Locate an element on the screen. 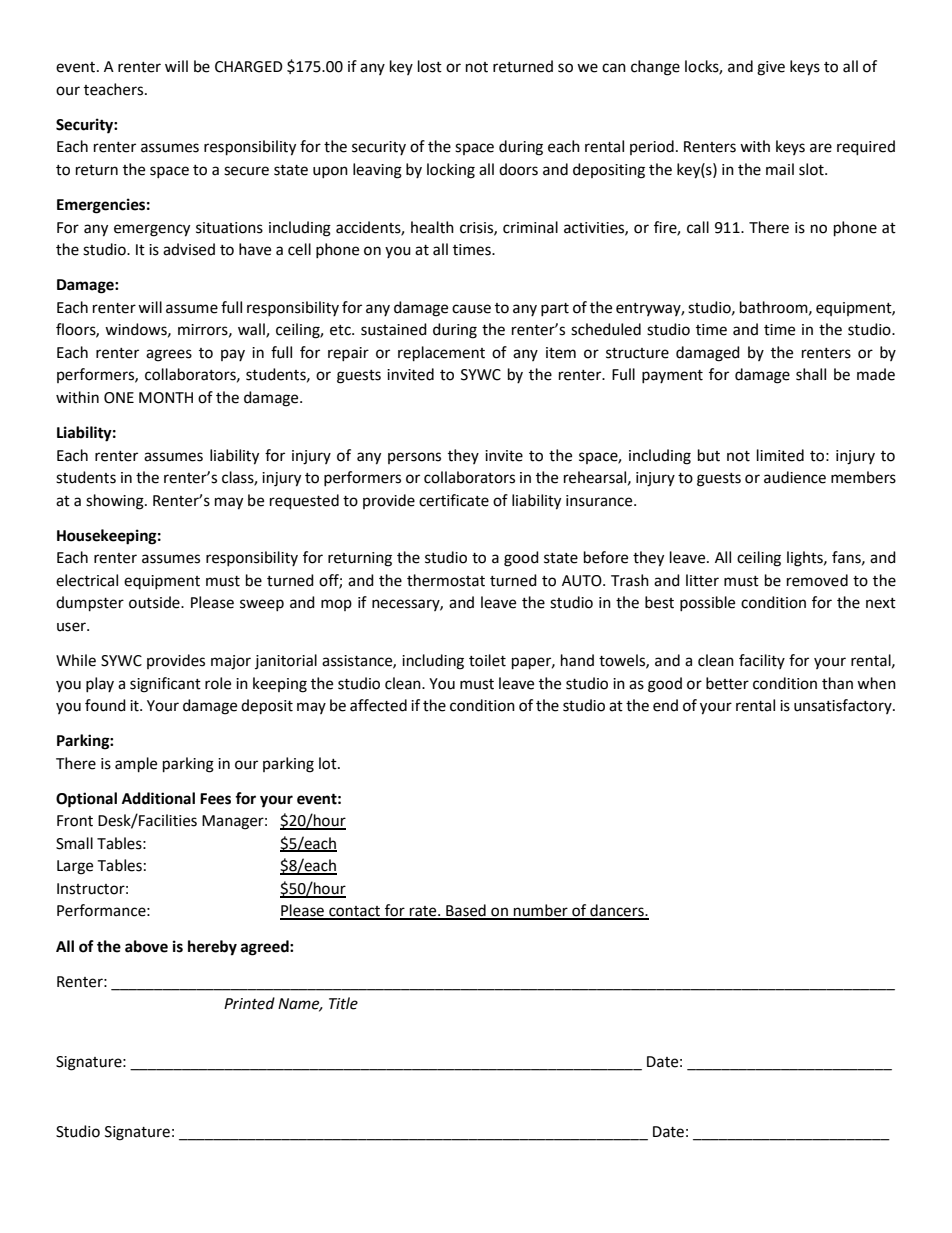 The image size is (952, 1233). Based is located at coordinates (466, 911).
